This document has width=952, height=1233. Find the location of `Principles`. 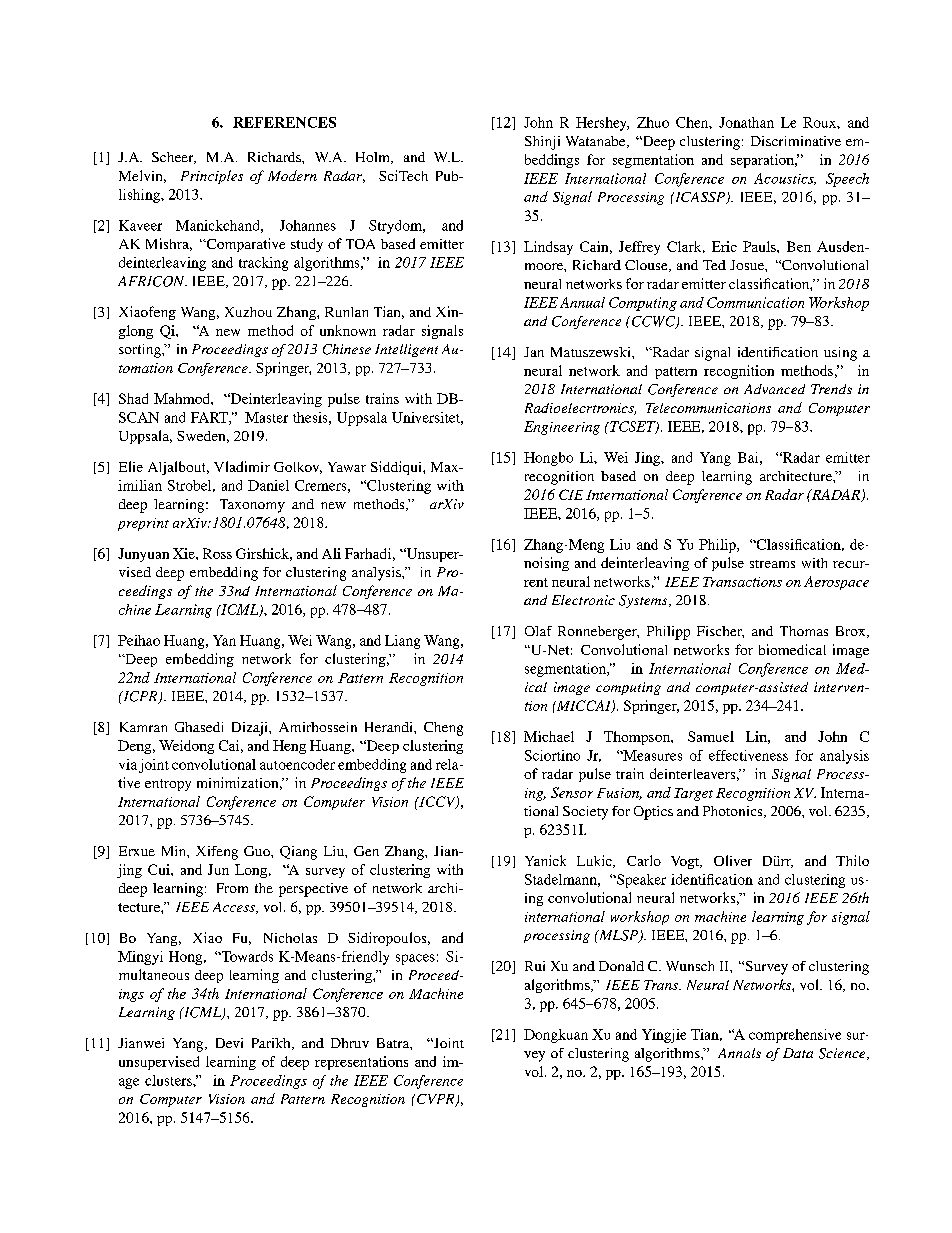

Principles is located at coordinates (212, 177).
